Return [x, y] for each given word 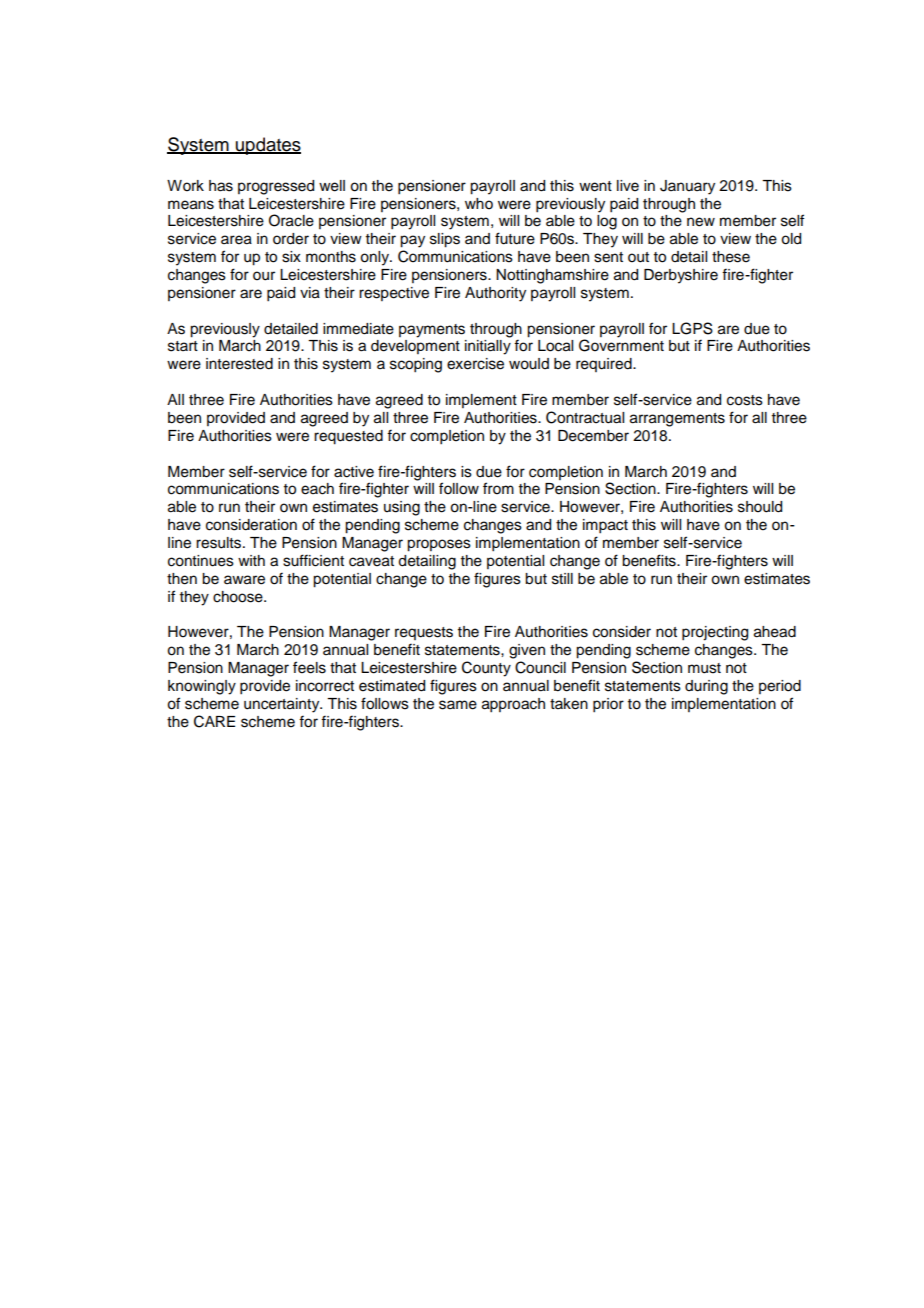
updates [267, 146]
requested [348, 437]
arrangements [677, 420]
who [479, 204]
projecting [715, 633]
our [264, 276]
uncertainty [283, 705]
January [687, 187]
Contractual [585, 417]
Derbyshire [681, 276]
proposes [439, 545]
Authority [495, 294]
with [251, 560]
